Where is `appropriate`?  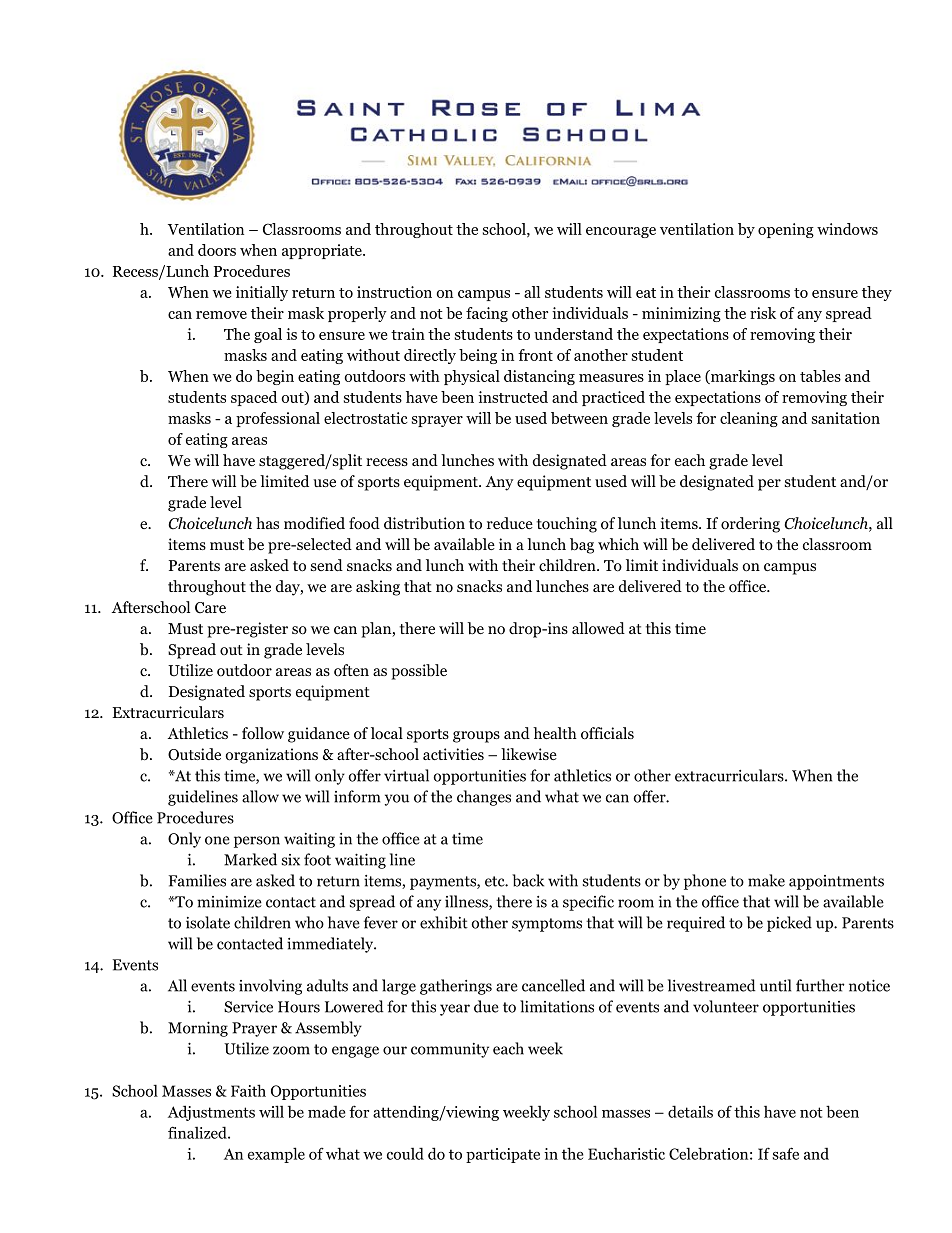
appropriate is located at coordinates (323, 251).
